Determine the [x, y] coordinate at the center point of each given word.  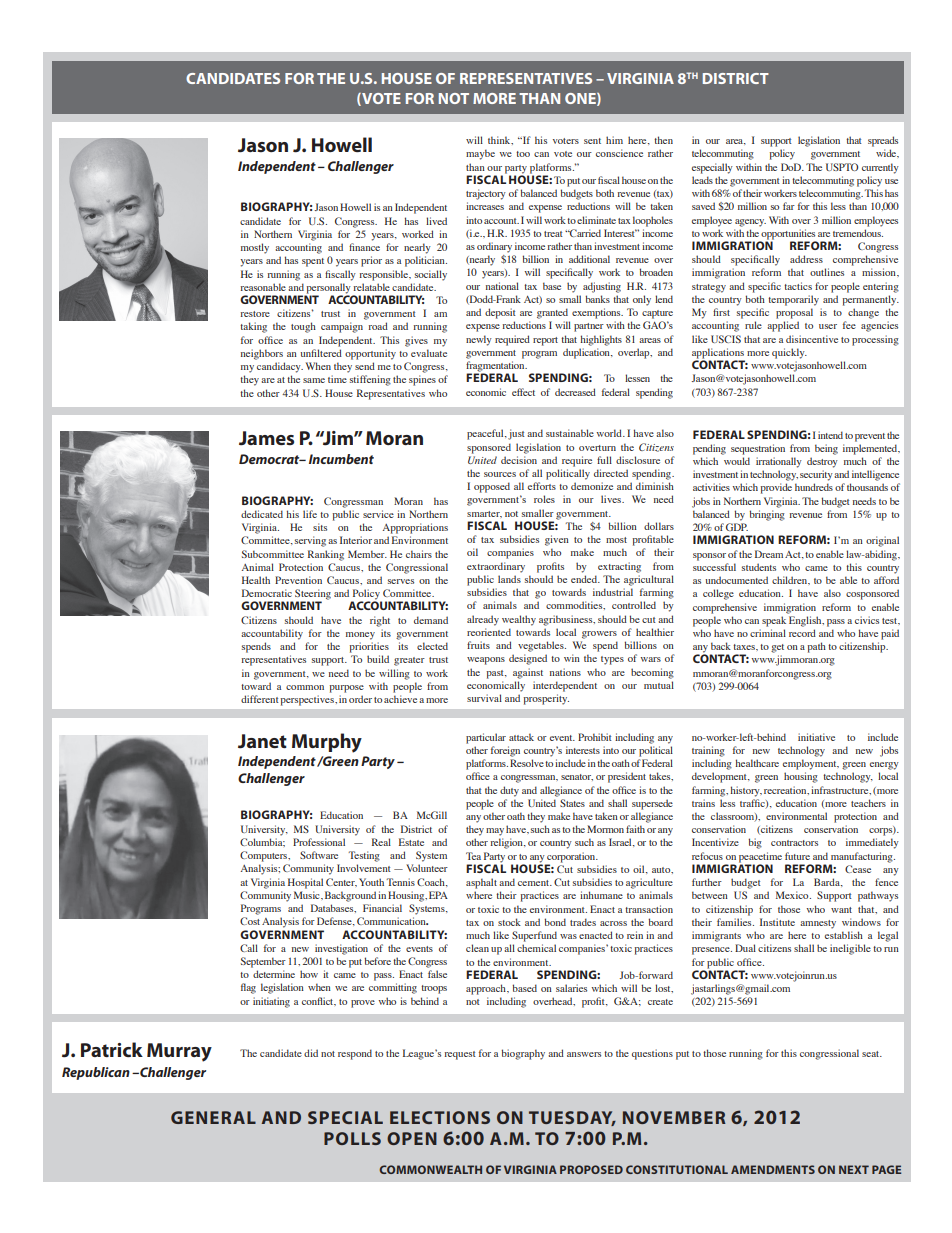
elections [440, 1117]
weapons [486, 661]
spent [313, 262]
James [266, 438]
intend [830, 435]
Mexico [793, 895]
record [802, 633]
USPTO [842, 167]
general [213, 1117]
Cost [250, 921]
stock [509, 922]
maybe [480, 154]
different [260, 699]
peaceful [486, 434]
